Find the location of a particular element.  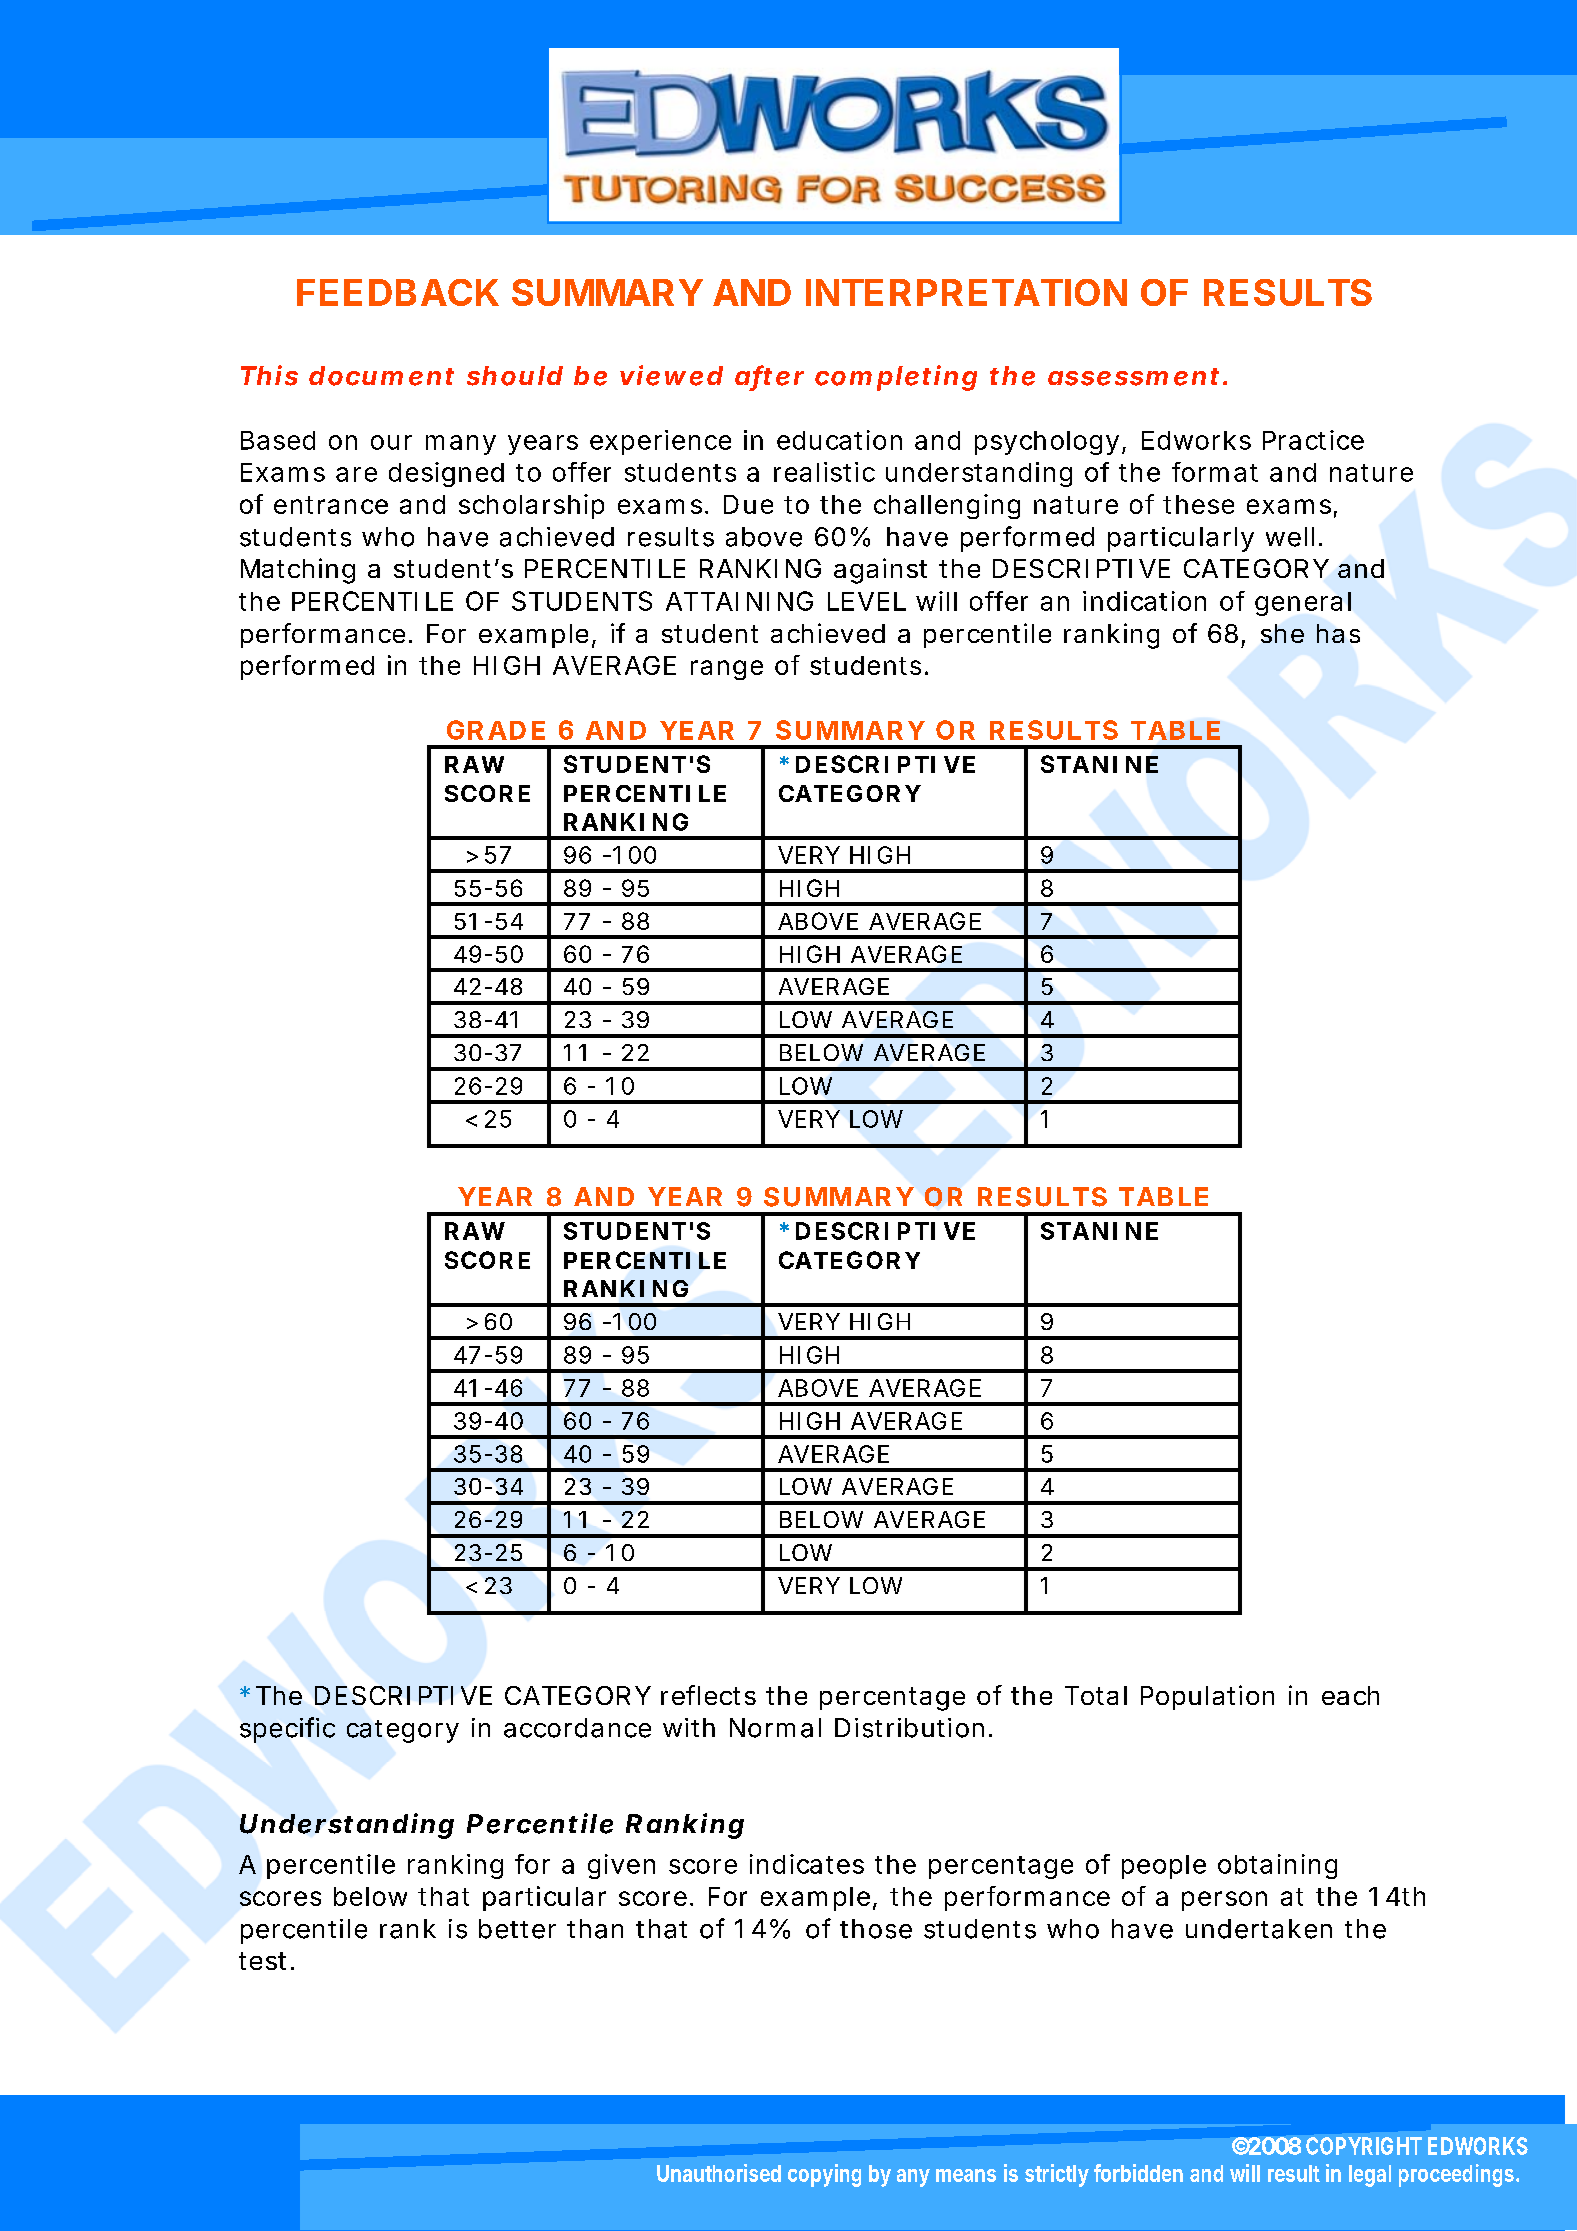

range is located at coordinates (727, 670).
